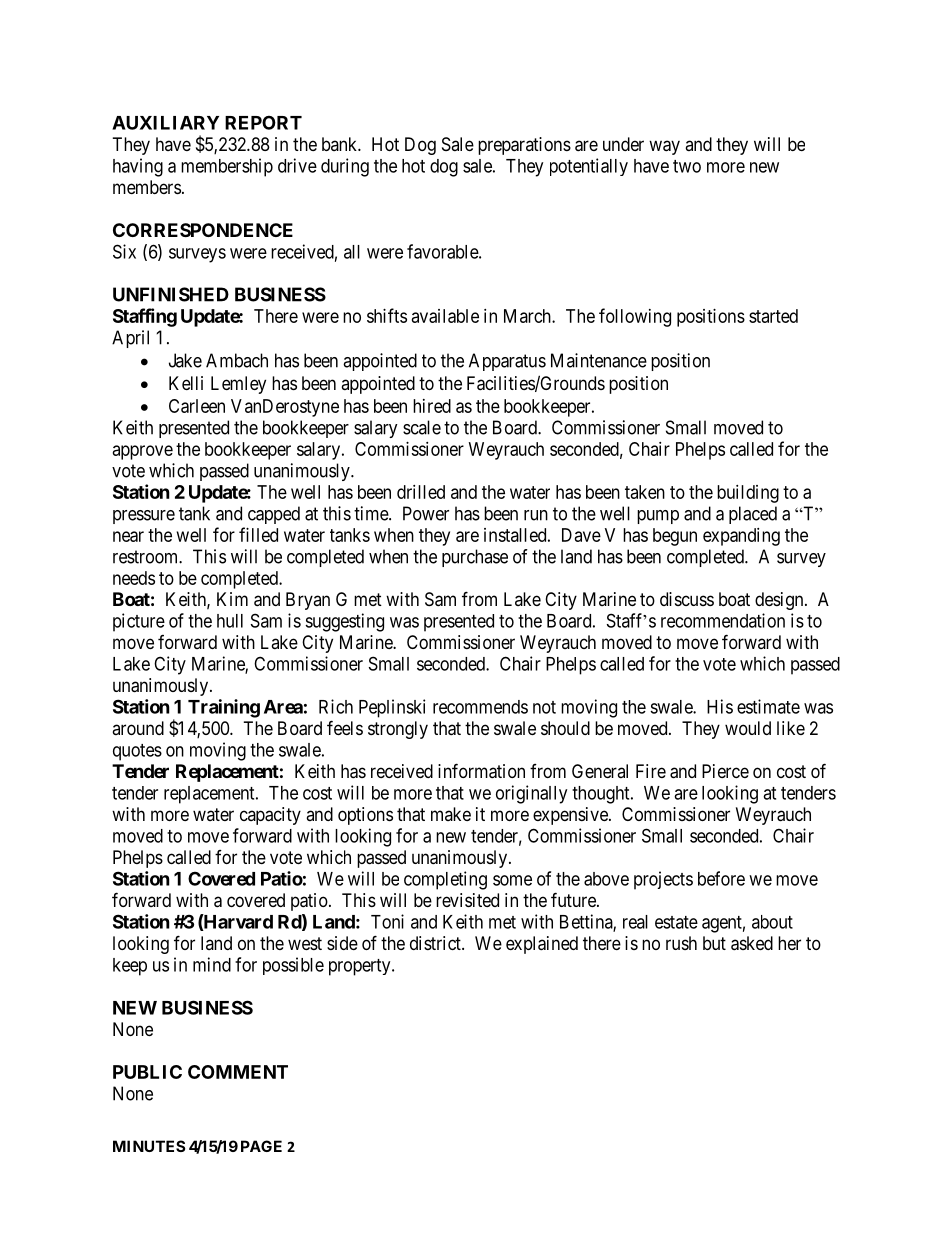 The height and width of the page is (1233, 952). What do you see at coordinates (261, 1146) in the page?
I see `PAGE` at bounding box center [261, 1146].
